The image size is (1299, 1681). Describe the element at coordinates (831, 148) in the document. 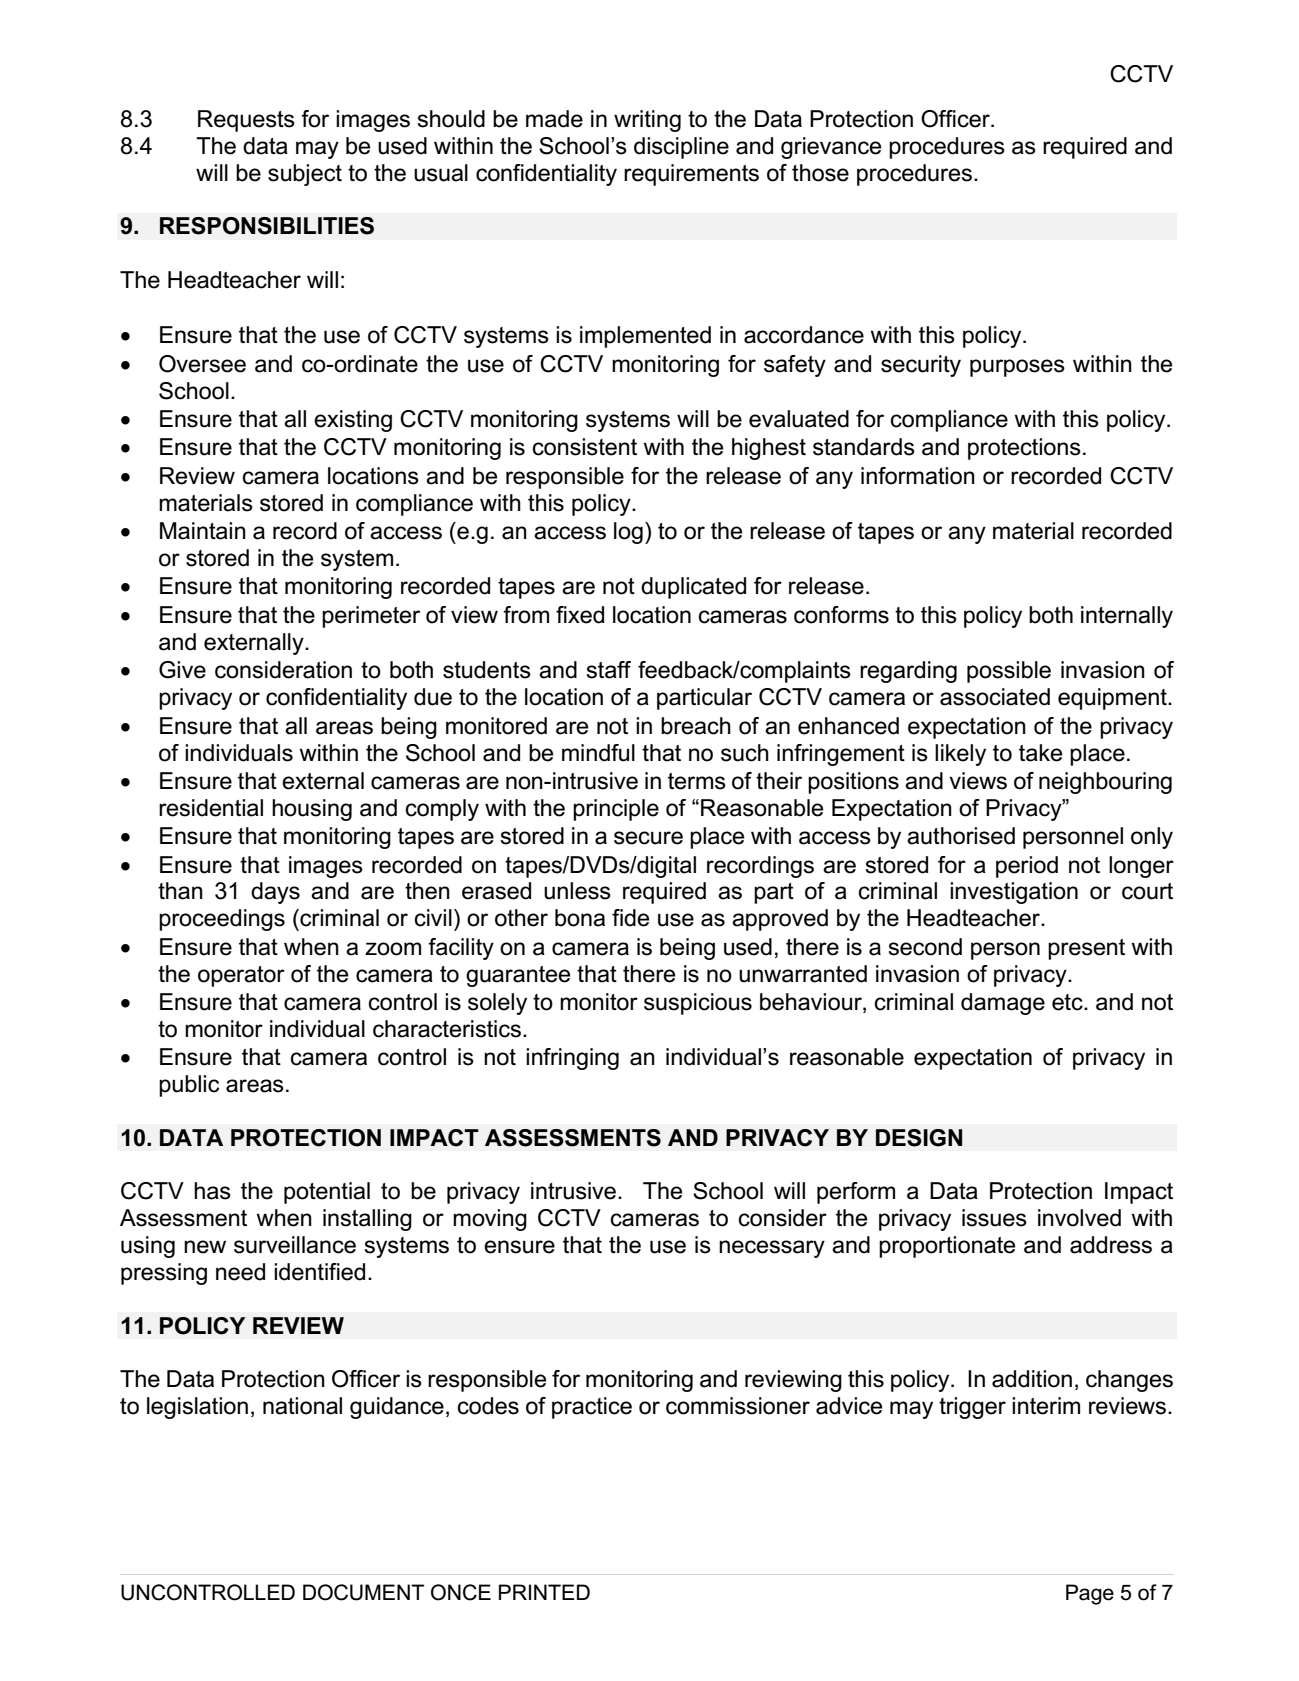

I see `grievance` at that location.
